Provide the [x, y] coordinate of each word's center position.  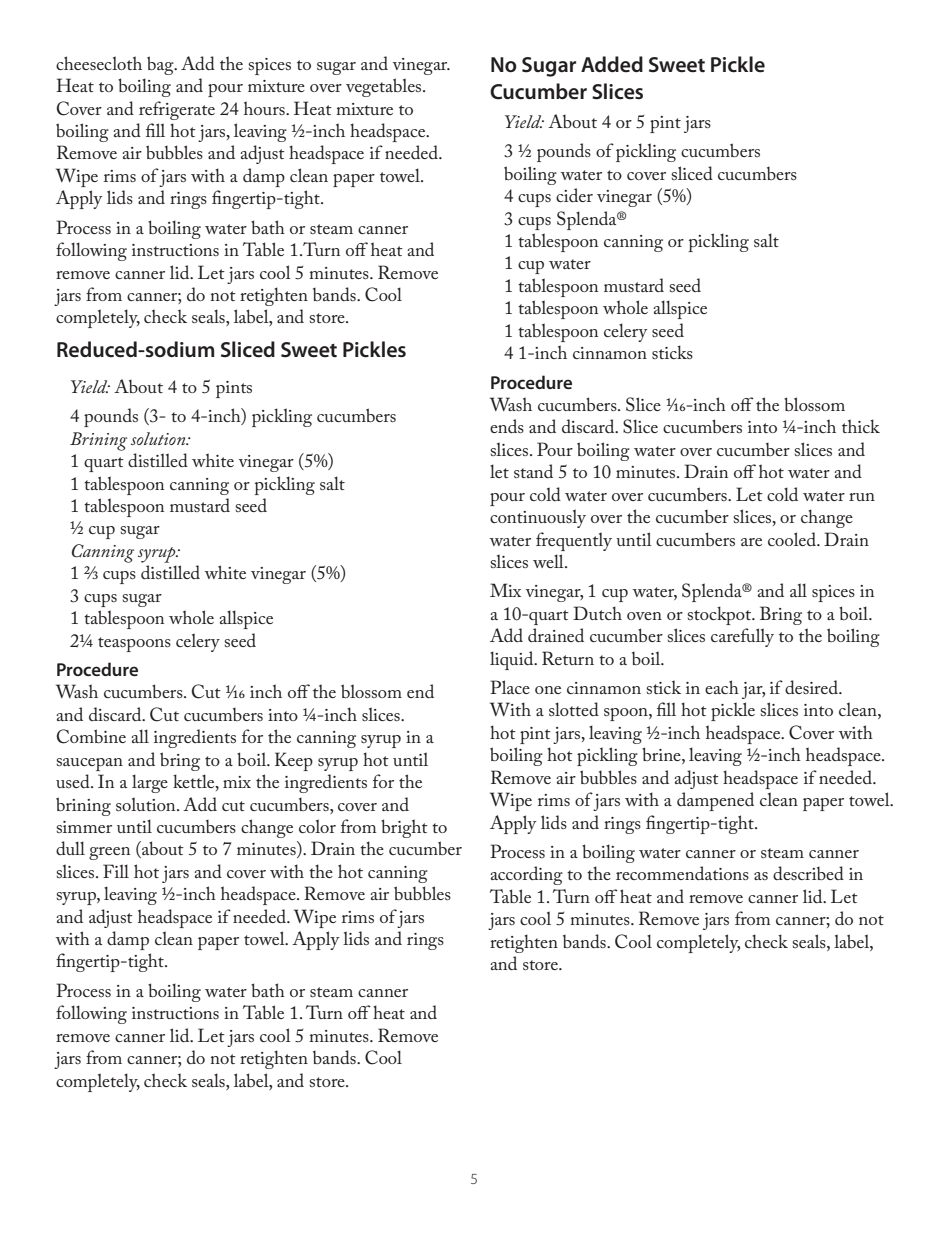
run [862, 497]
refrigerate [177, 110]
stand [533, 471]
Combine [91, 736]
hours [265, 108]
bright [404, 828]
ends [507, 426]
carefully [742, 637]
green [109, 853]
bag [161, 65]
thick [861, 426]
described [808, 873]
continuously [538, 518]
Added [612, 64]
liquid [513, 660]
